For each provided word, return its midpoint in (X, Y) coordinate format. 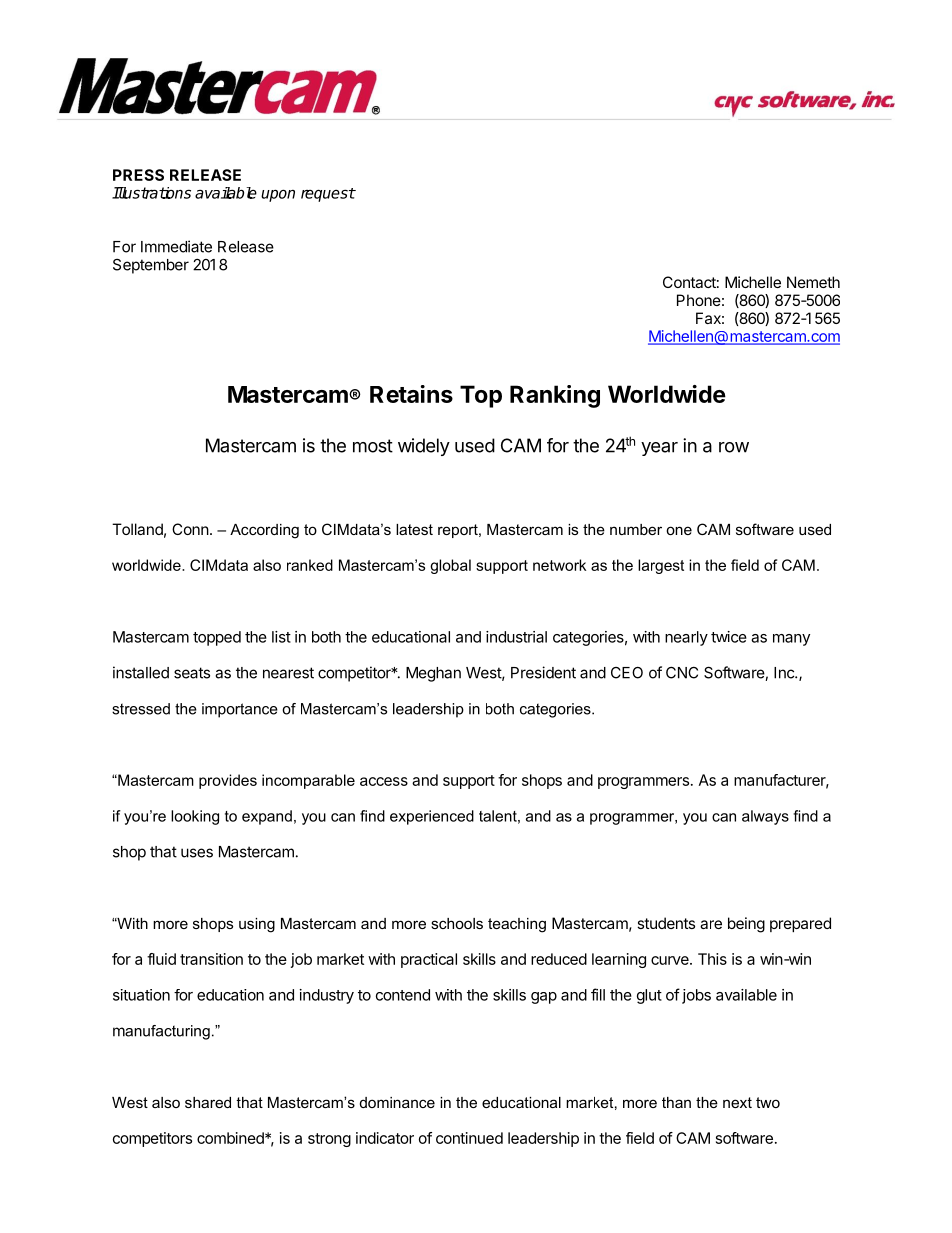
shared (208, 1102)
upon (278, 195)
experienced (432, 817)
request (328, 195)
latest (414, 529)
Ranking (555, 396)
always (765, 817)
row (734, 447)
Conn (190, 529)
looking (195, 817)
